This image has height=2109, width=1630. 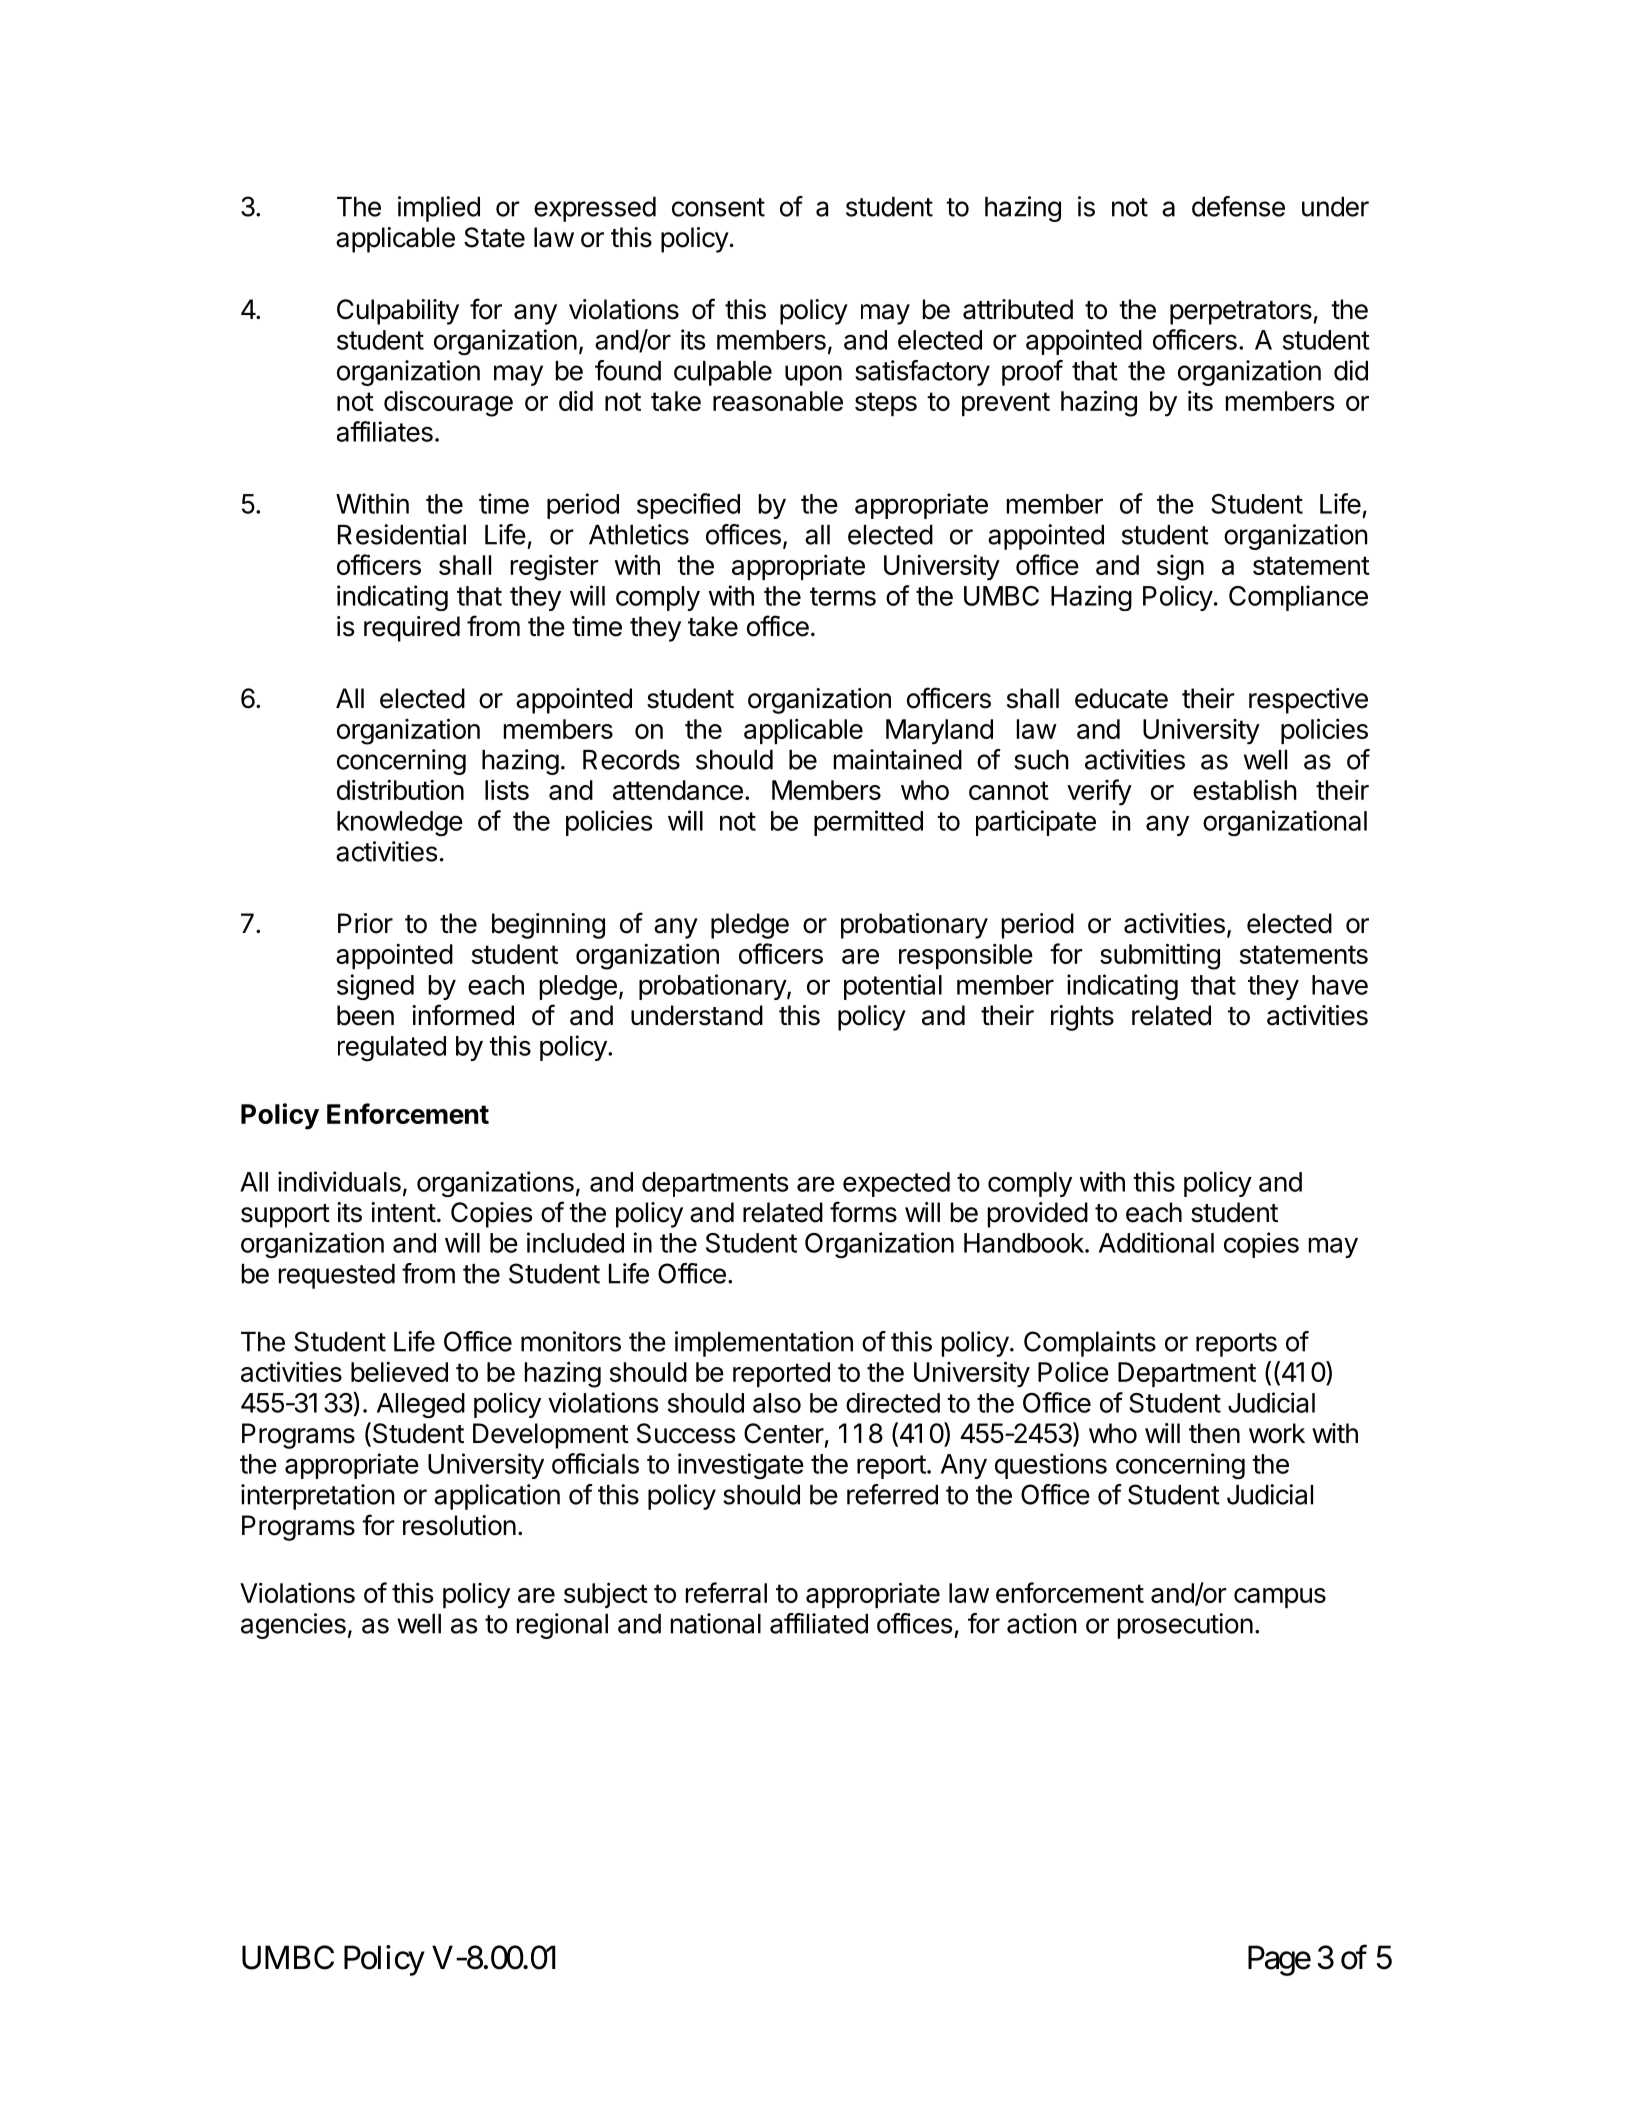 What do you see at coordinates (1160, 956) in the image?
I see `submitting` at bounding box center [1160, 956].
